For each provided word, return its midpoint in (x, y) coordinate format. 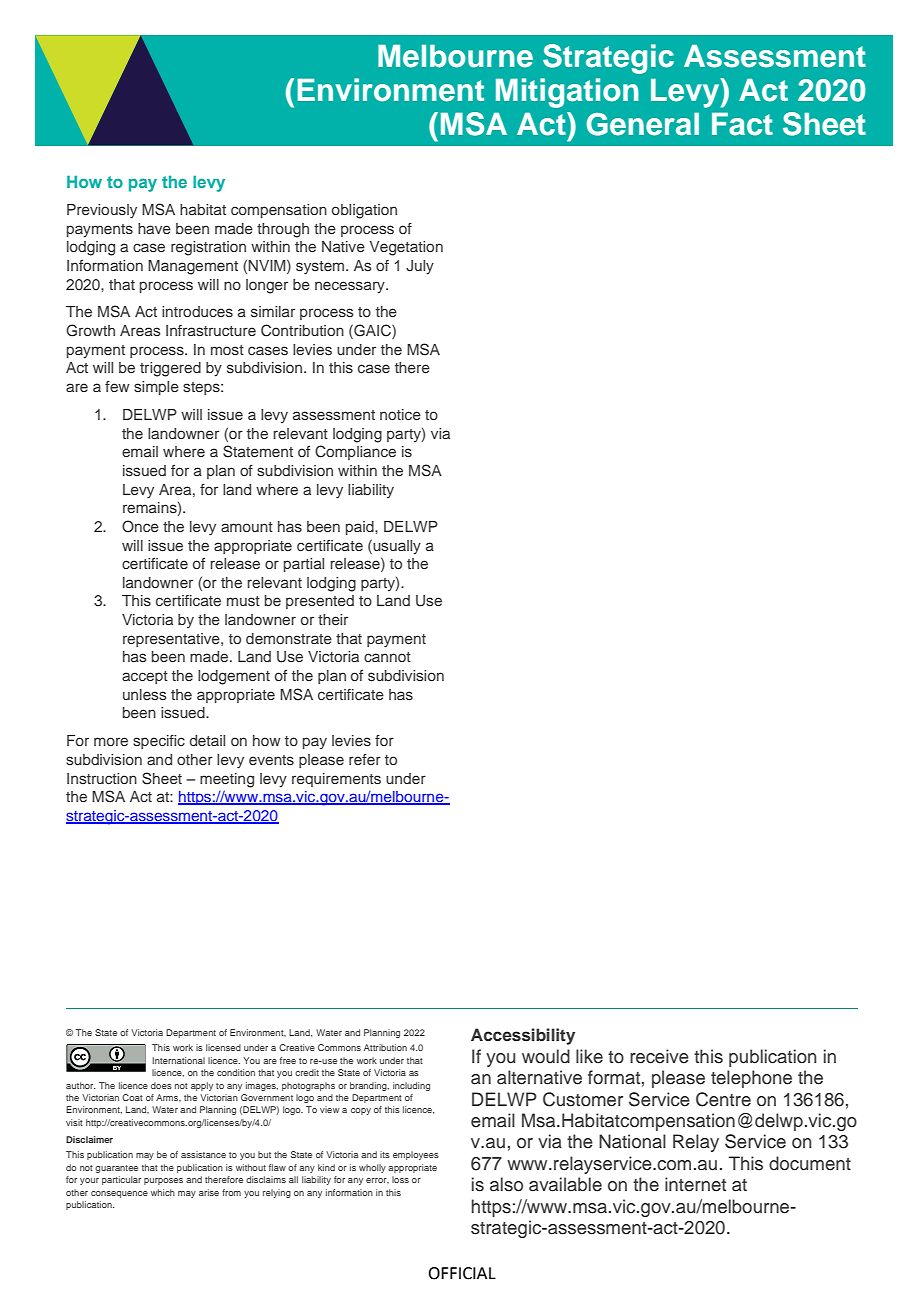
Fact (742, 124)
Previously (102, 211)
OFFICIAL (462, 1273)
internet (695, 1184)
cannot (387, 657)
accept (145, 677)
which (163, 1192)
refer (365, 759)
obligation (364, 211)
